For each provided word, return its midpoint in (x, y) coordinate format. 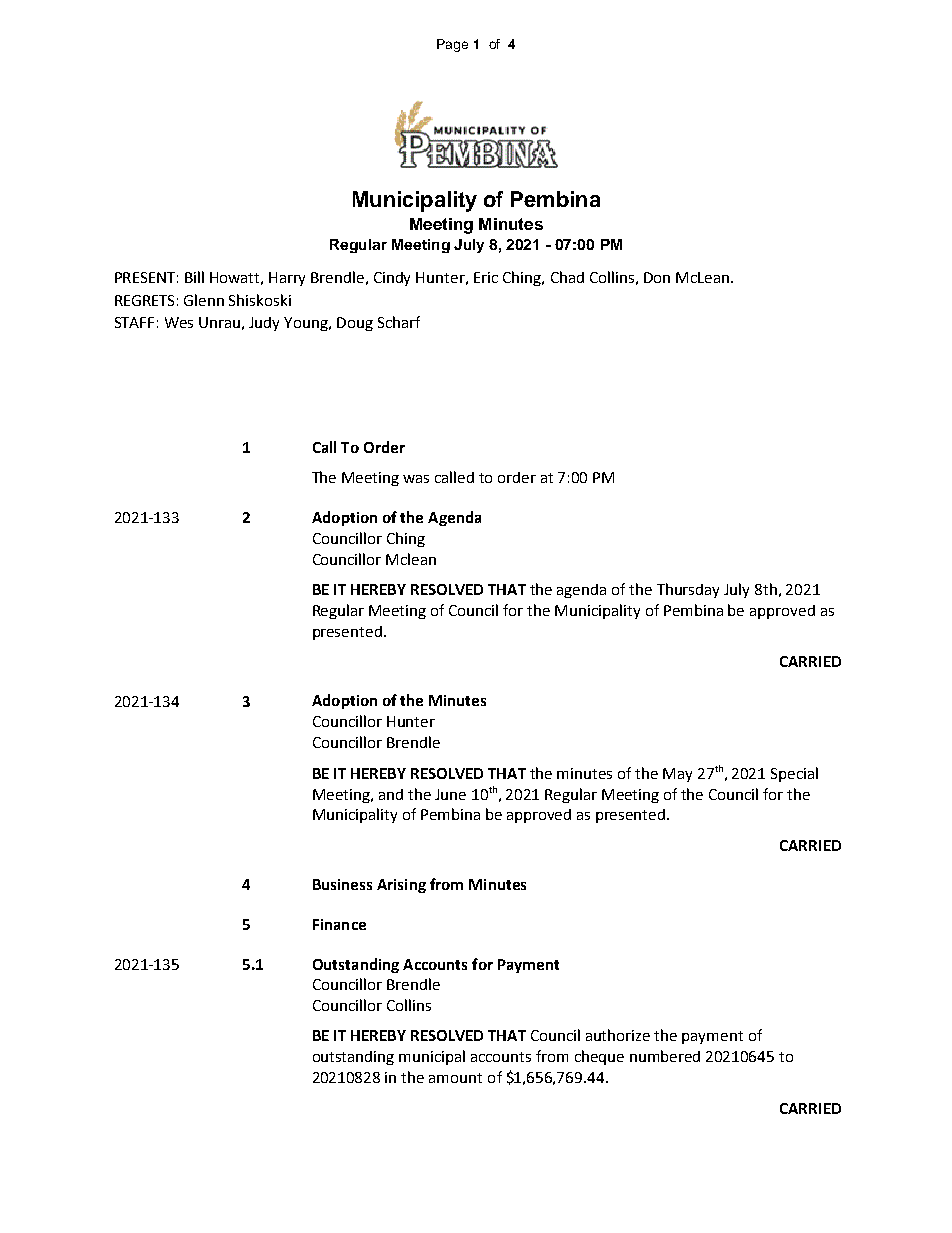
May (677, 775)
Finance (339, 924)
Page (452, 45)
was (416, 479)
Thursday (688, 590)
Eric (486, 277)
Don (657, 277)
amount (455, 1078)
